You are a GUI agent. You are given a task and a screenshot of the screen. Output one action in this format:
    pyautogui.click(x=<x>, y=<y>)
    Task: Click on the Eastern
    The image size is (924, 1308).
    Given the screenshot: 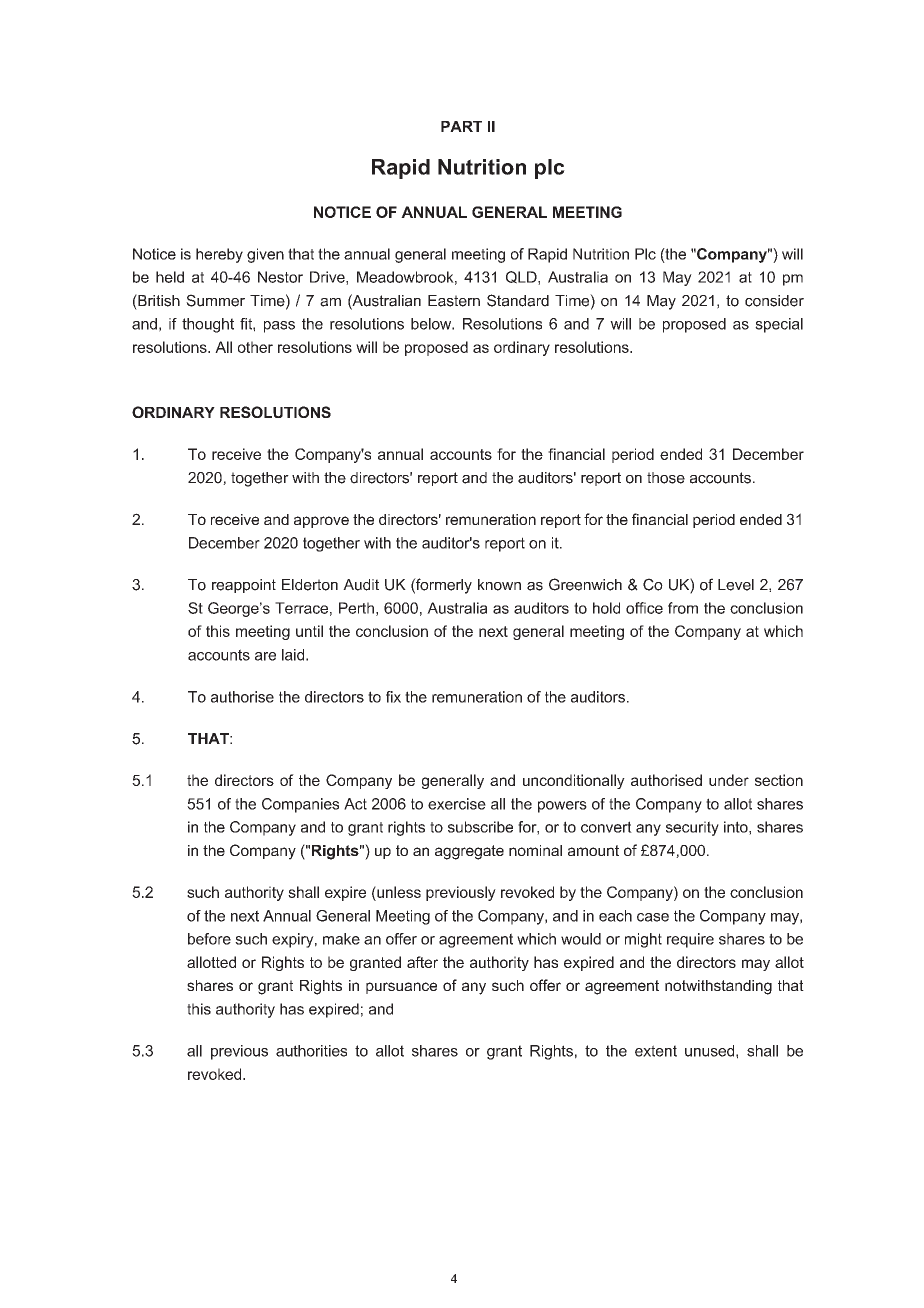 What is the action you would take?
    pyautogui.click(x=454, y=301)
